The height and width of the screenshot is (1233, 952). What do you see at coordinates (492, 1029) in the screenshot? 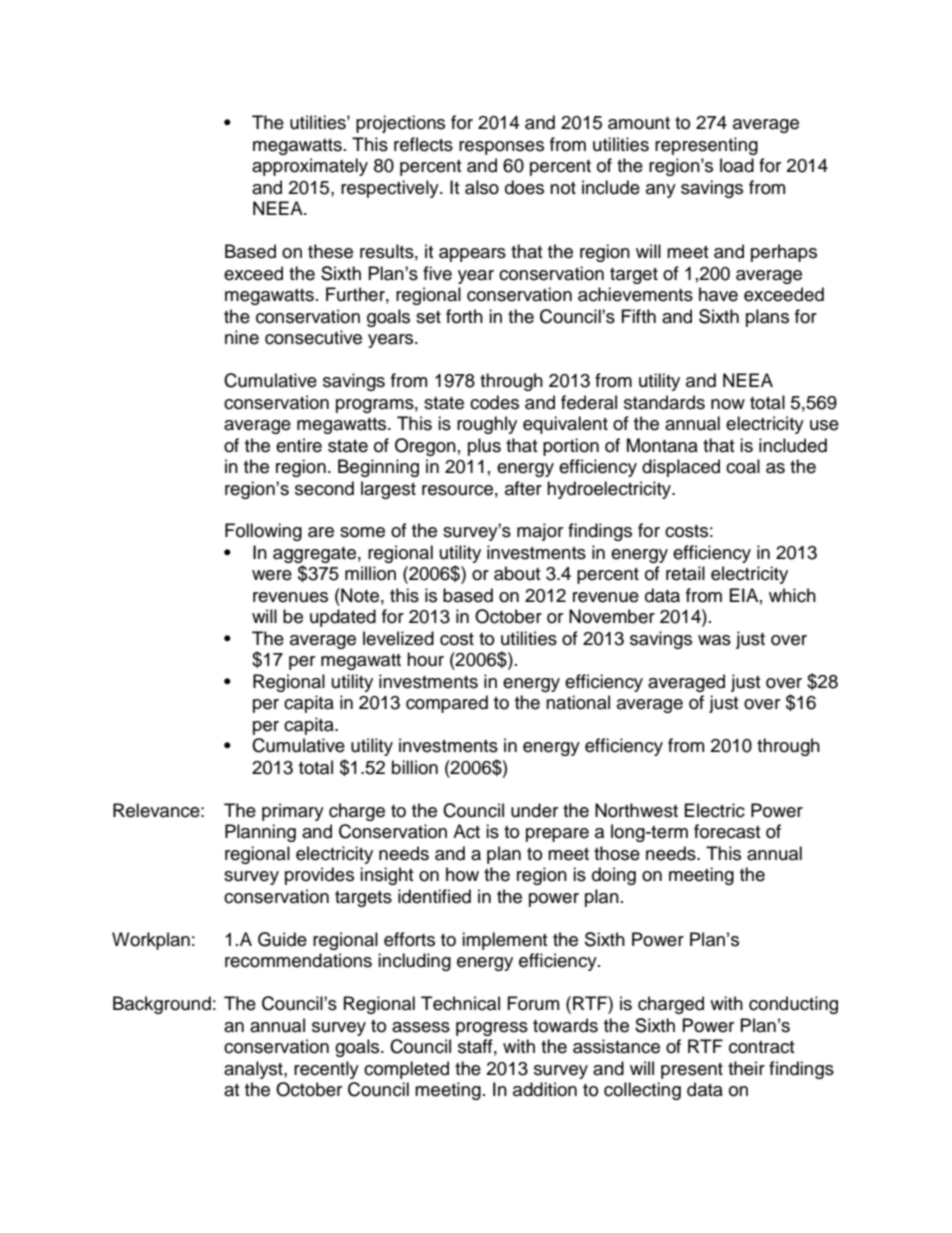
I see `progress` at bounding box center [492, 1029].
